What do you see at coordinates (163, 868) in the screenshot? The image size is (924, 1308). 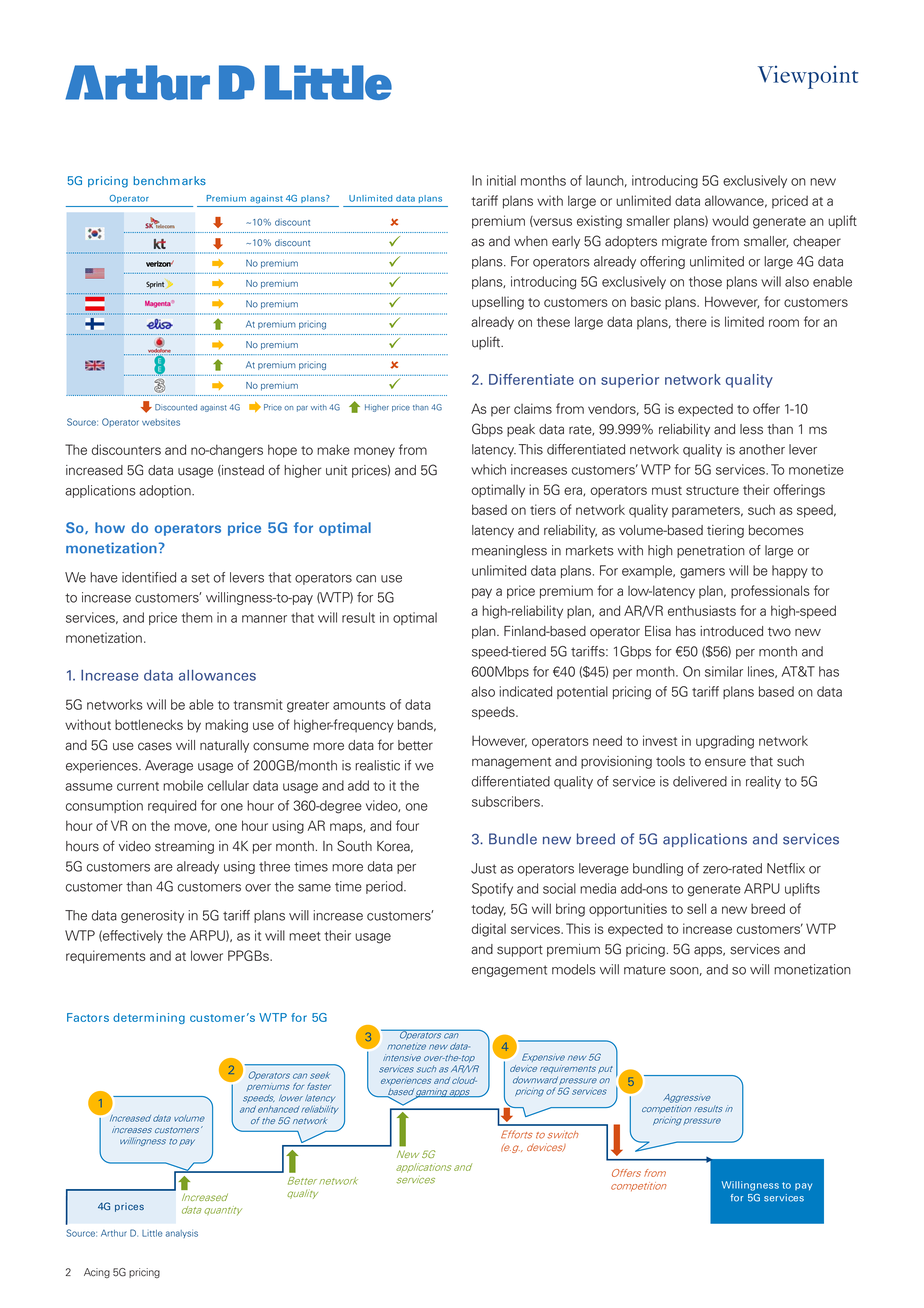 I see `are` at bounding box center [163, 868].
